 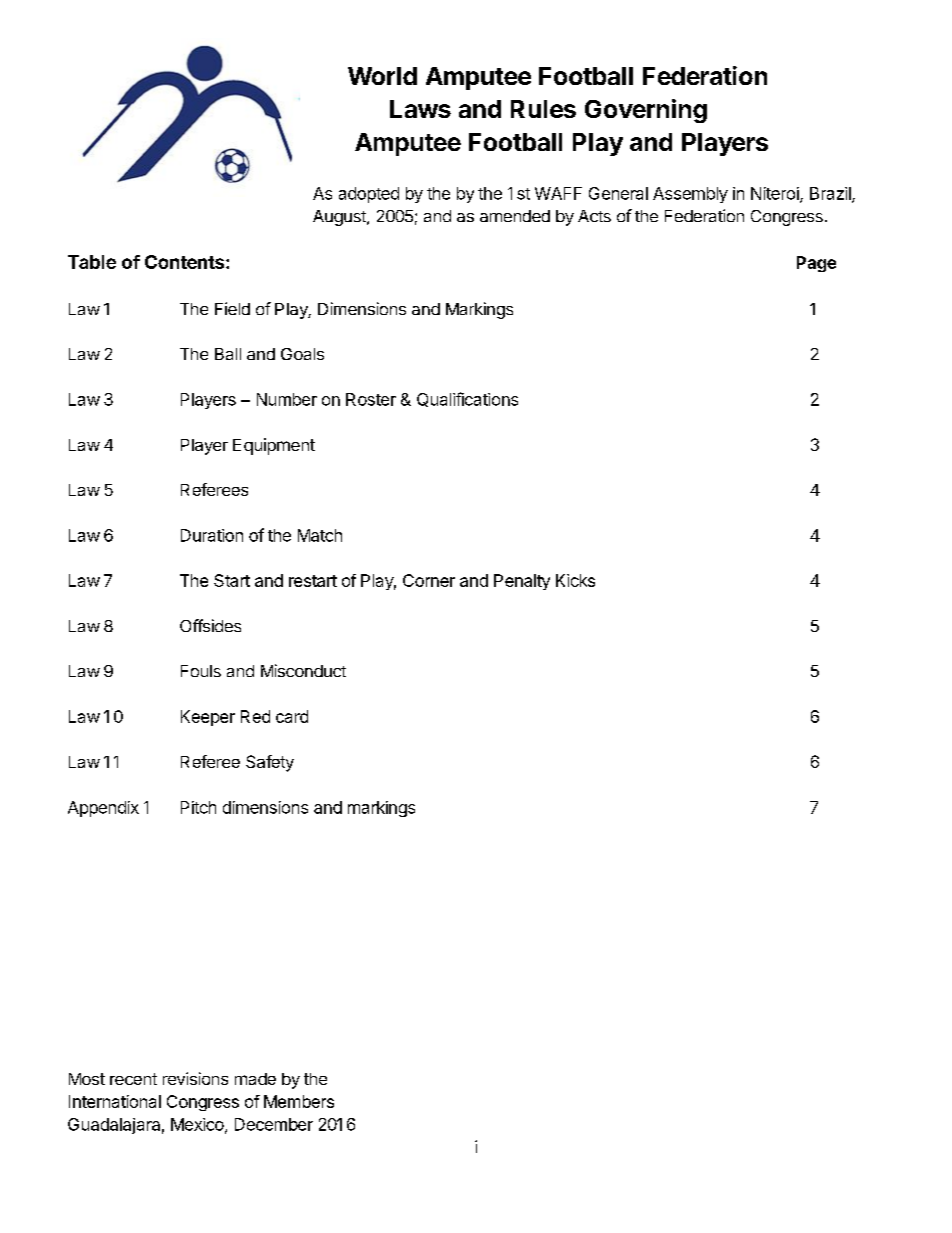 I want to click on World, so click(x=382, y=76).
